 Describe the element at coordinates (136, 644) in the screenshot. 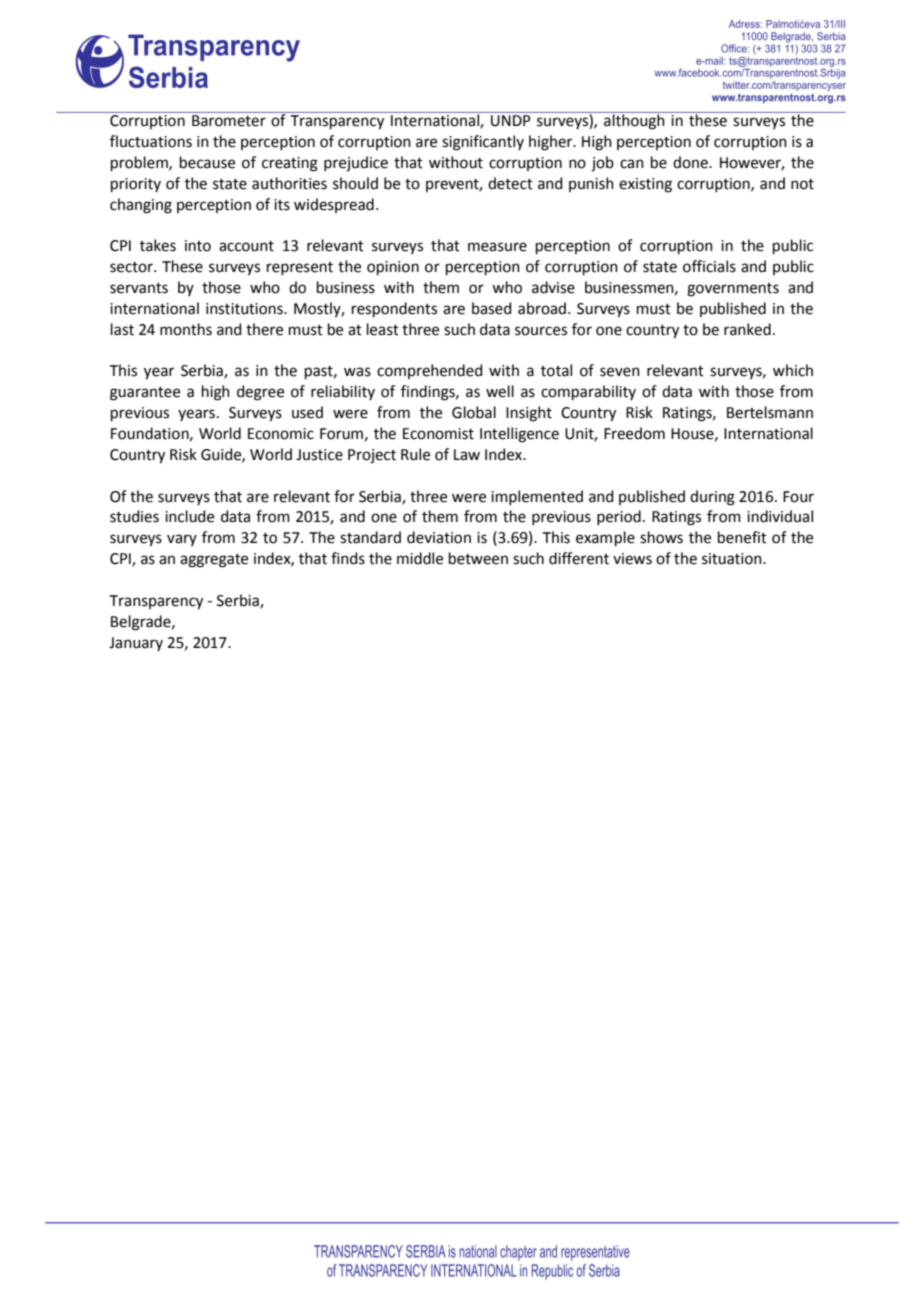

I see `January` at that location.
